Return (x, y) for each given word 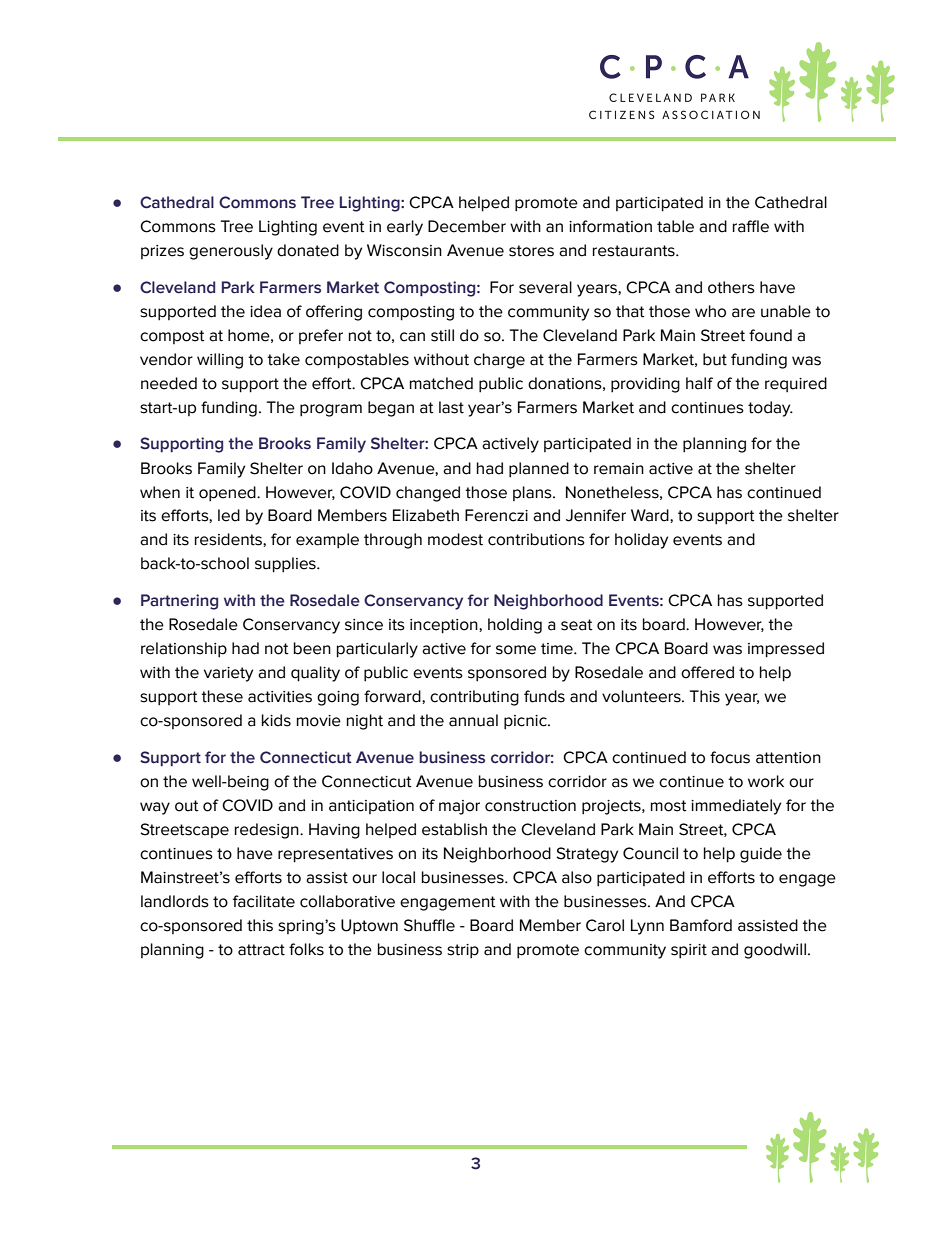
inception (445, 626)
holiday (641, 541)
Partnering (179, 602)
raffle (751, 226)
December (467, 226)
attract (261, 950)
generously (231, 252)
